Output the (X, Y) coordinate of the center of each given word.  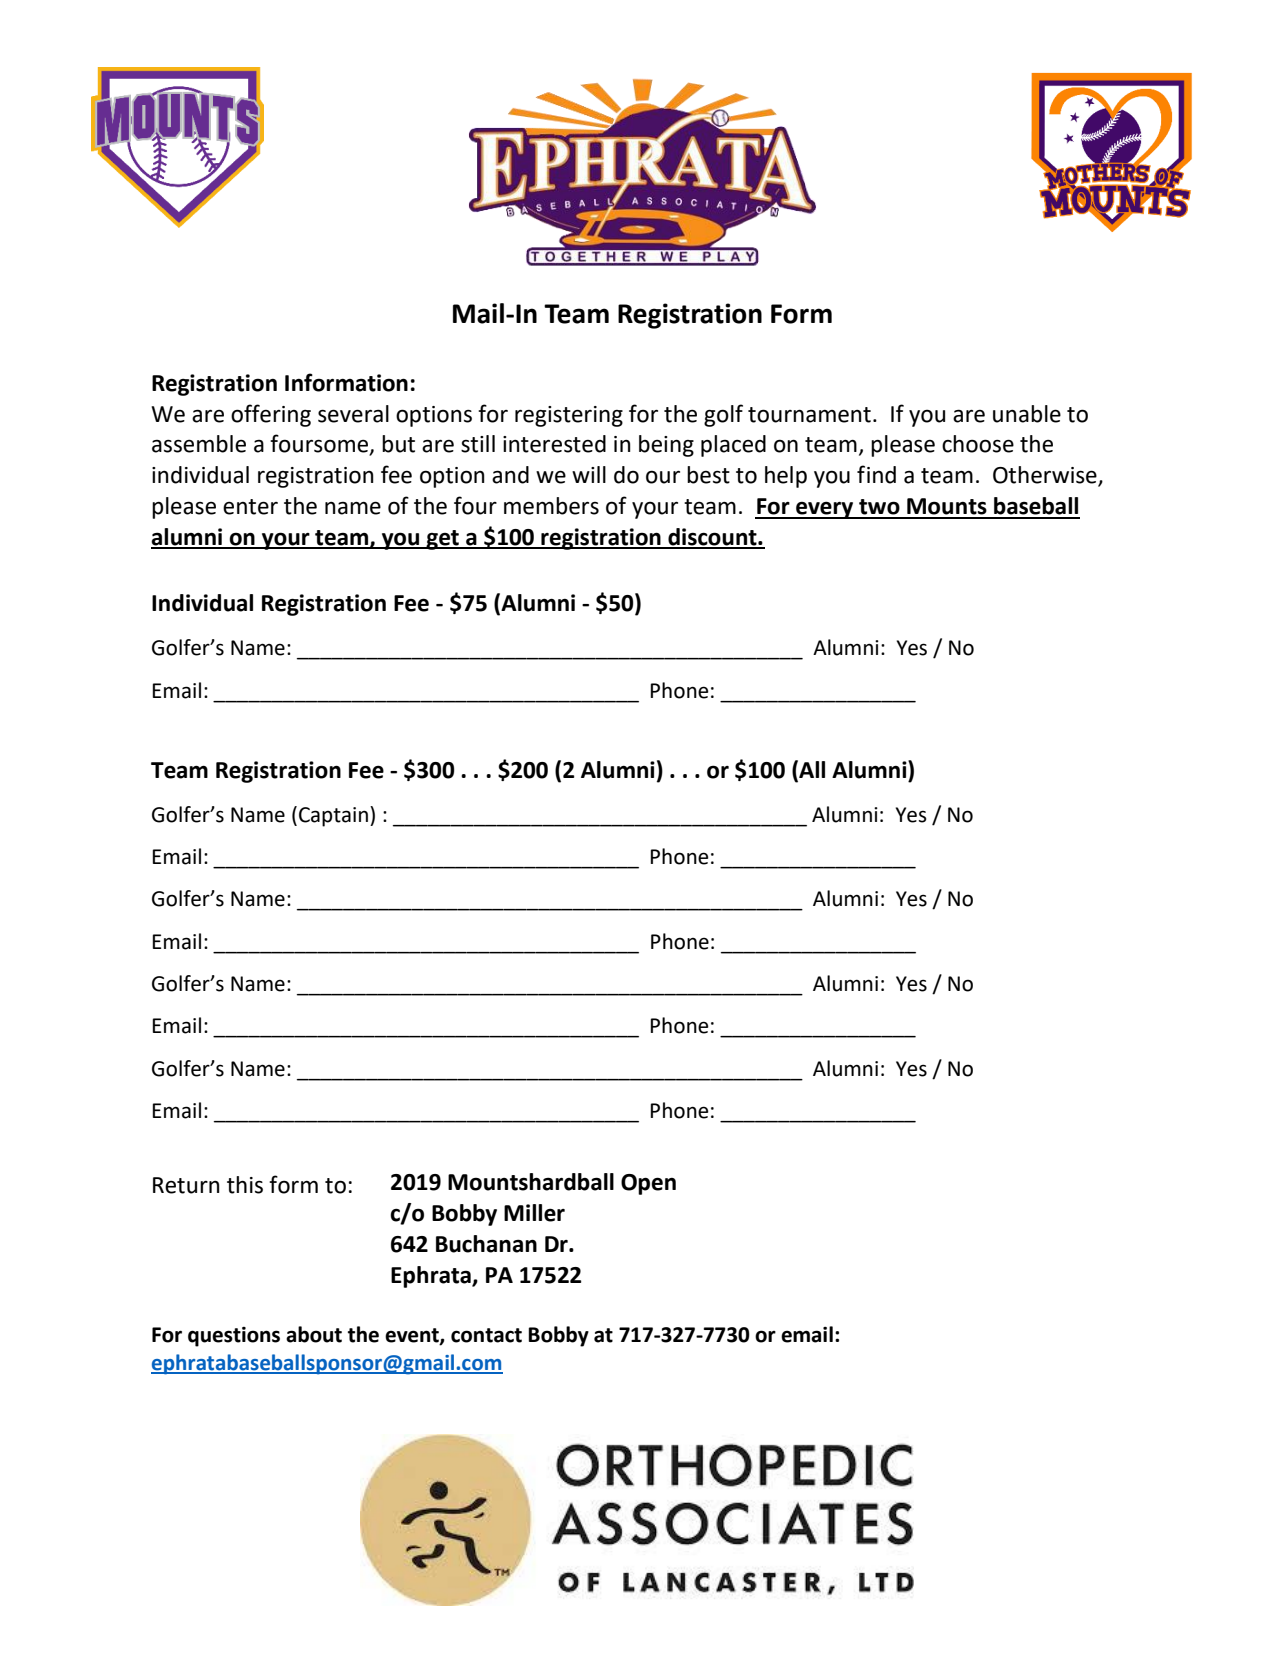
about (314, 1334)
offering (271, 415)
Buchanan (486, 1244)
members (551, 506)
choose (978, 444)
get (442, 540)
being (666, 446)
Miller (534, 1213)
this (245, 1185)
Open (648, 1184)
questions (234, 1337)
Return (186, 1185)
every (825, 510)
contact (486, 1335)
